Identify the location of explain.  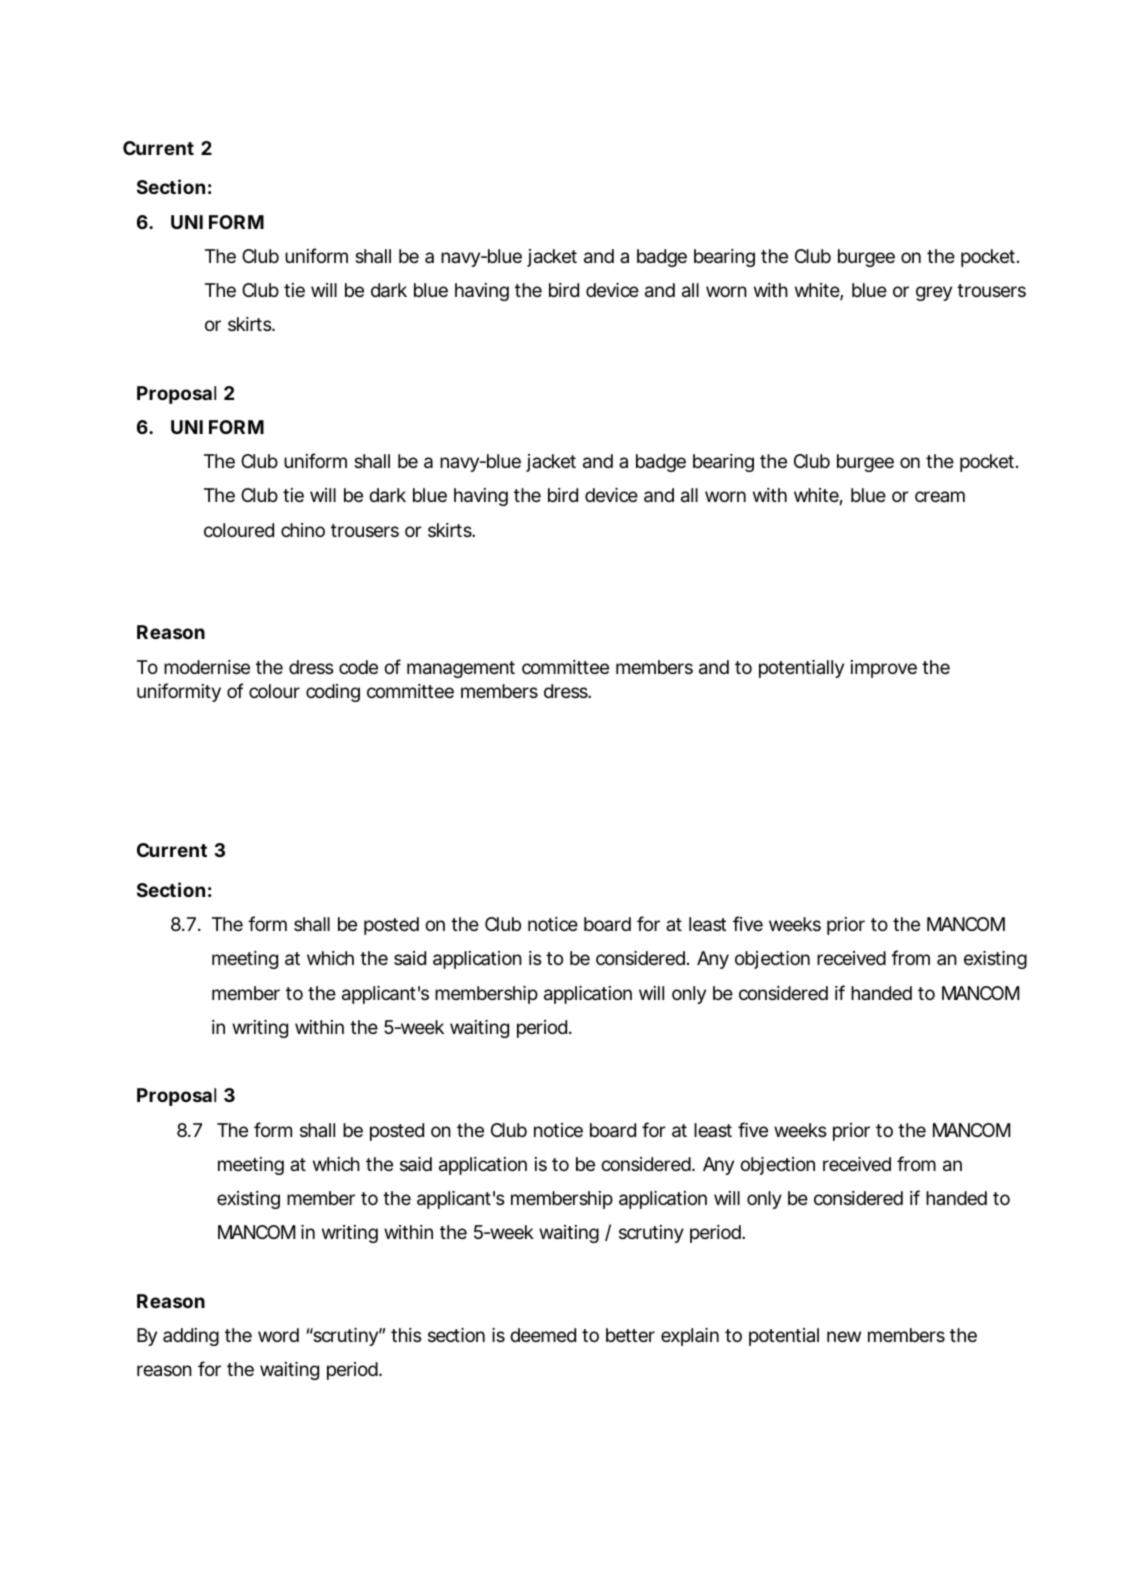
(690, 1337).
